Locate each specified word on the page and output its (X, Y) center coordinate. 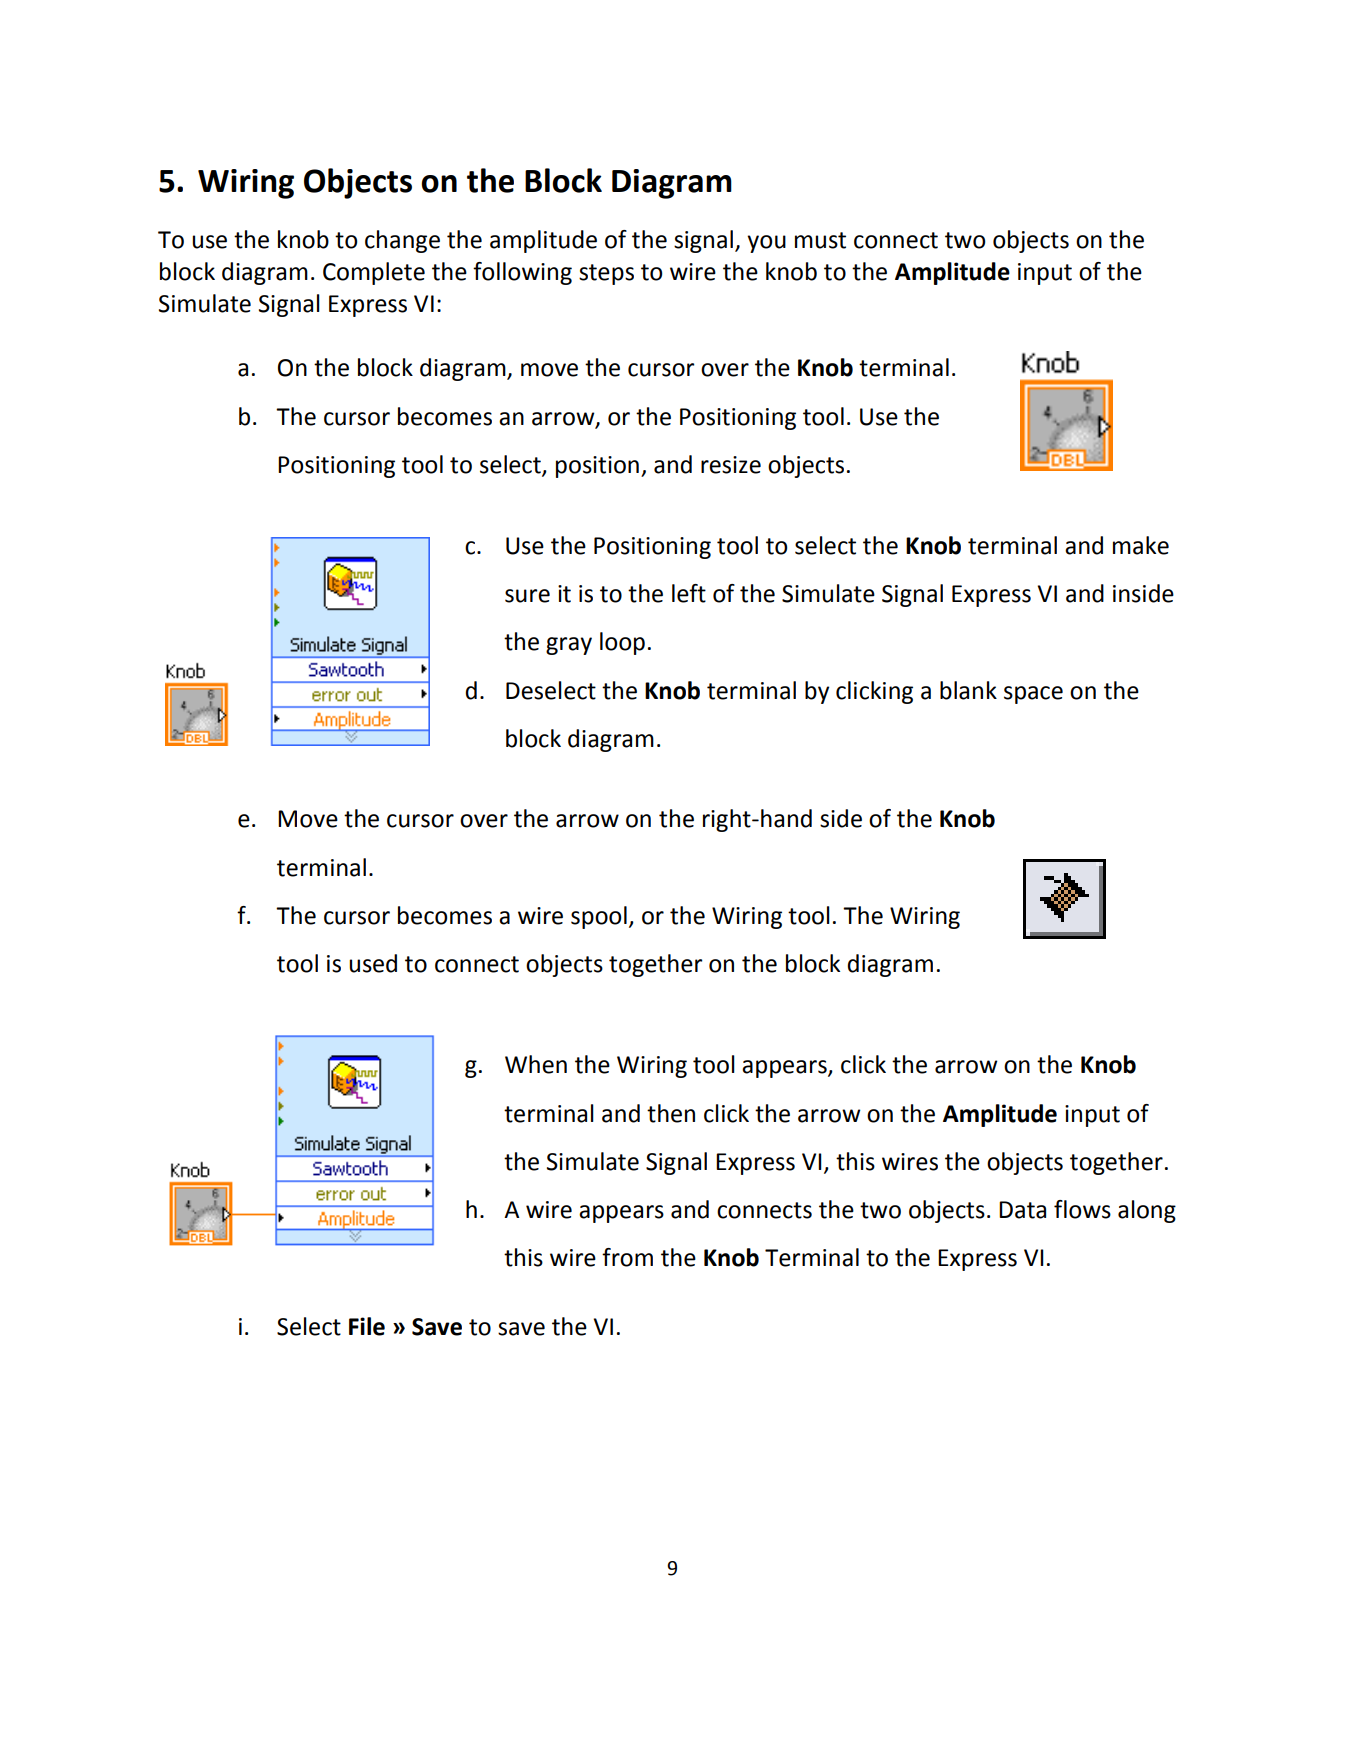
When (536, 1064)
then (671, 1113)
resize (731, 465)
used (373, 963)
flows (1082, 1209)
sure (527, 596)
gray (569, 646)
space (1033, 695)
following (522, 273)
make (1141, 545)
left (689, 593)
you (766, 244)
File (367, 1326)
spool (599, 917)
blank (968, 690)
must (820, 240)
